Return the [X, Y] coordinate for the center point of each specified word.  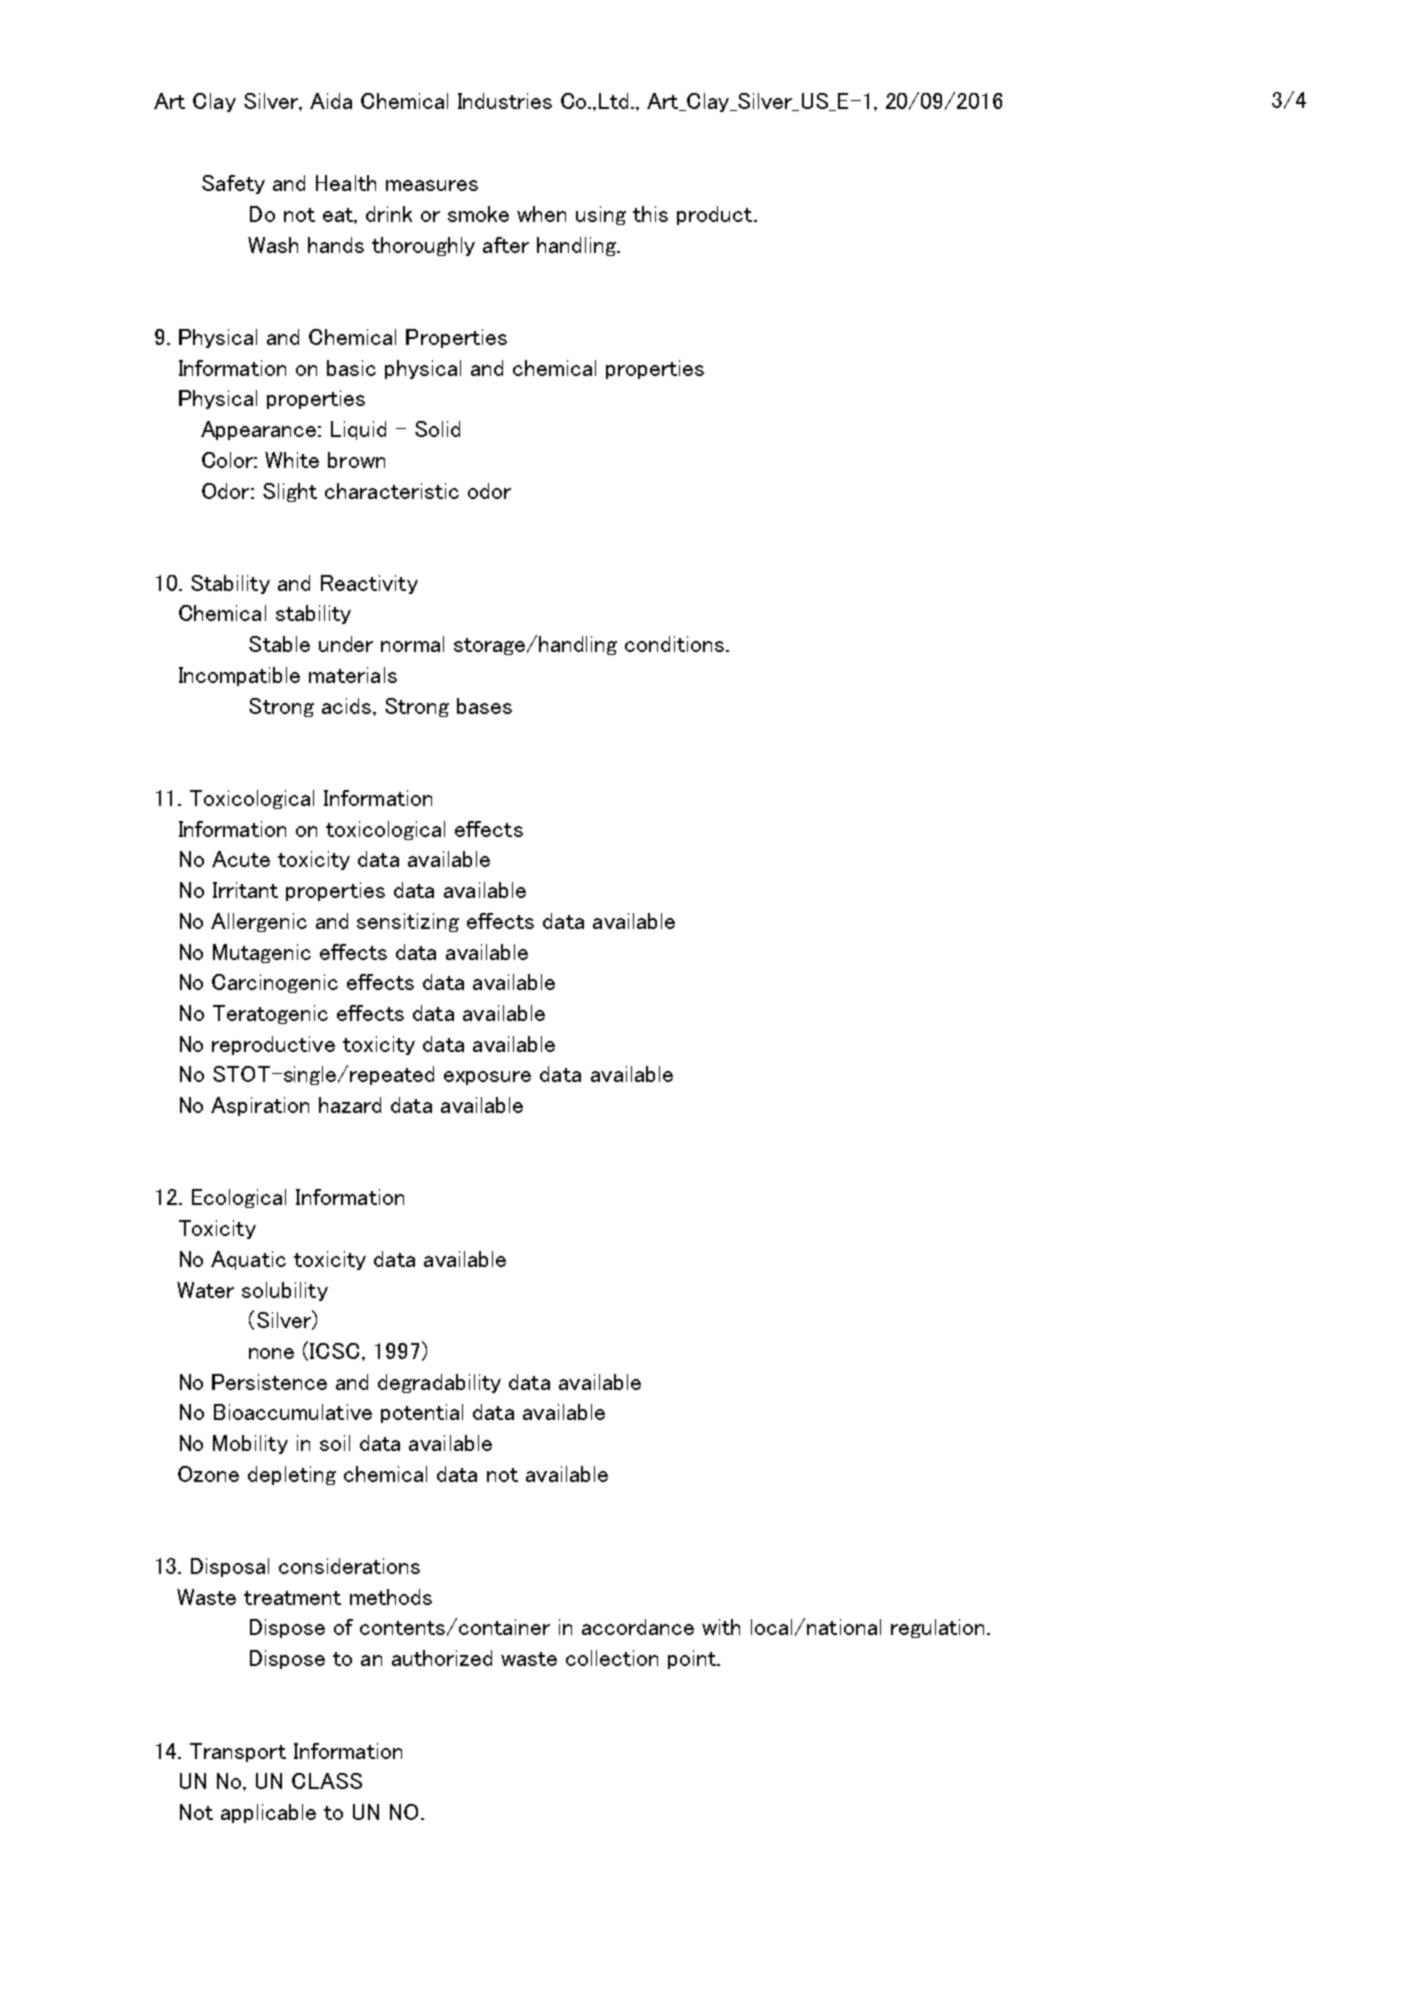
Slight [290, 492]
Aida [331, 101]
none [271, 1353]
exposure [487, 1078]
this [650, 214]
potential [422, 1413]
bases [484, 706]
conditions [676, 644]
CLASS [327, 1781]
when [541, 214]
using [601, 215]
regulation [937, 1628]
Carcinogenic [275, 983]
